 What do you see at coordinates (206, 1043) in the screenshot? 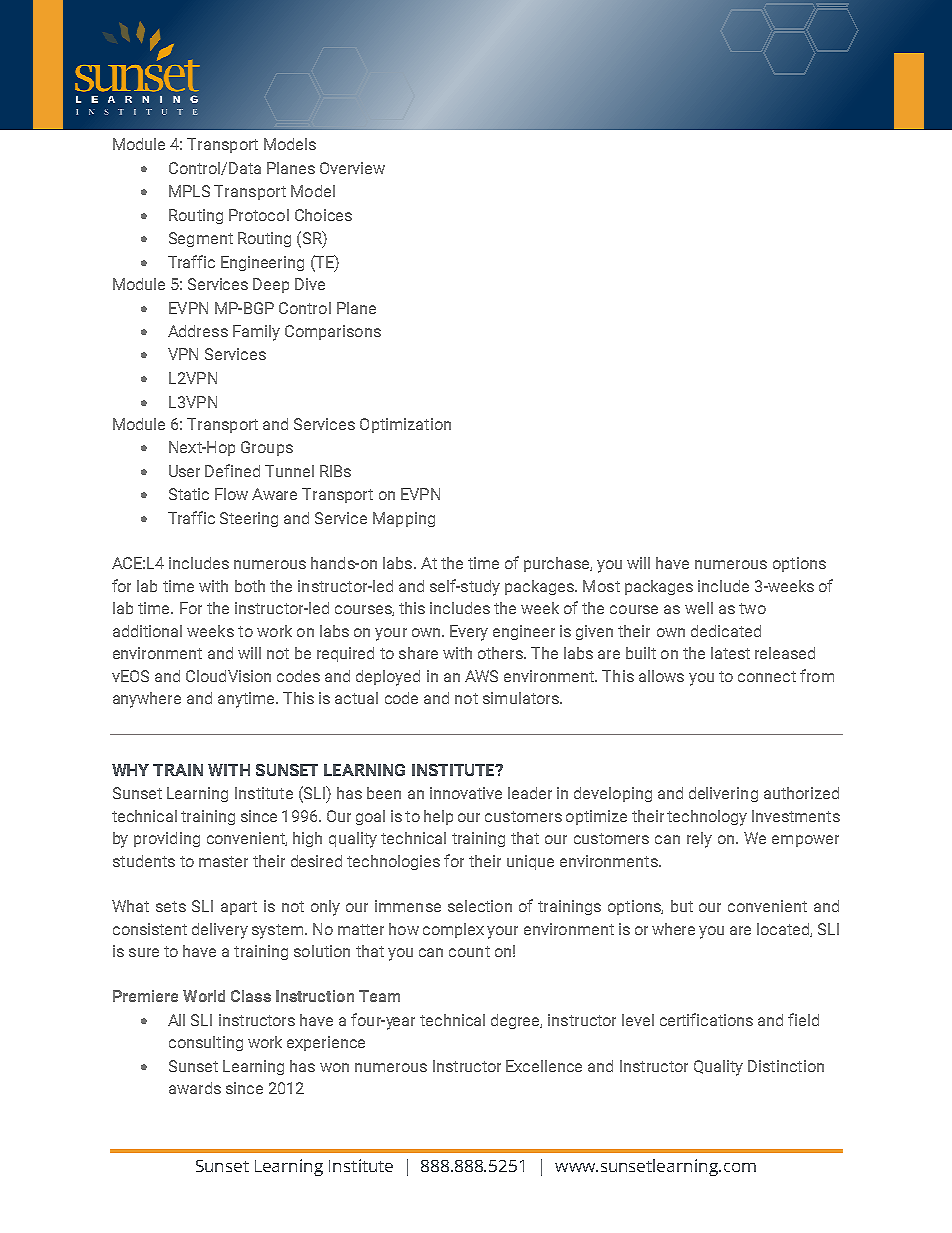
I see `consulting` at bounding box center [206, 1043].
